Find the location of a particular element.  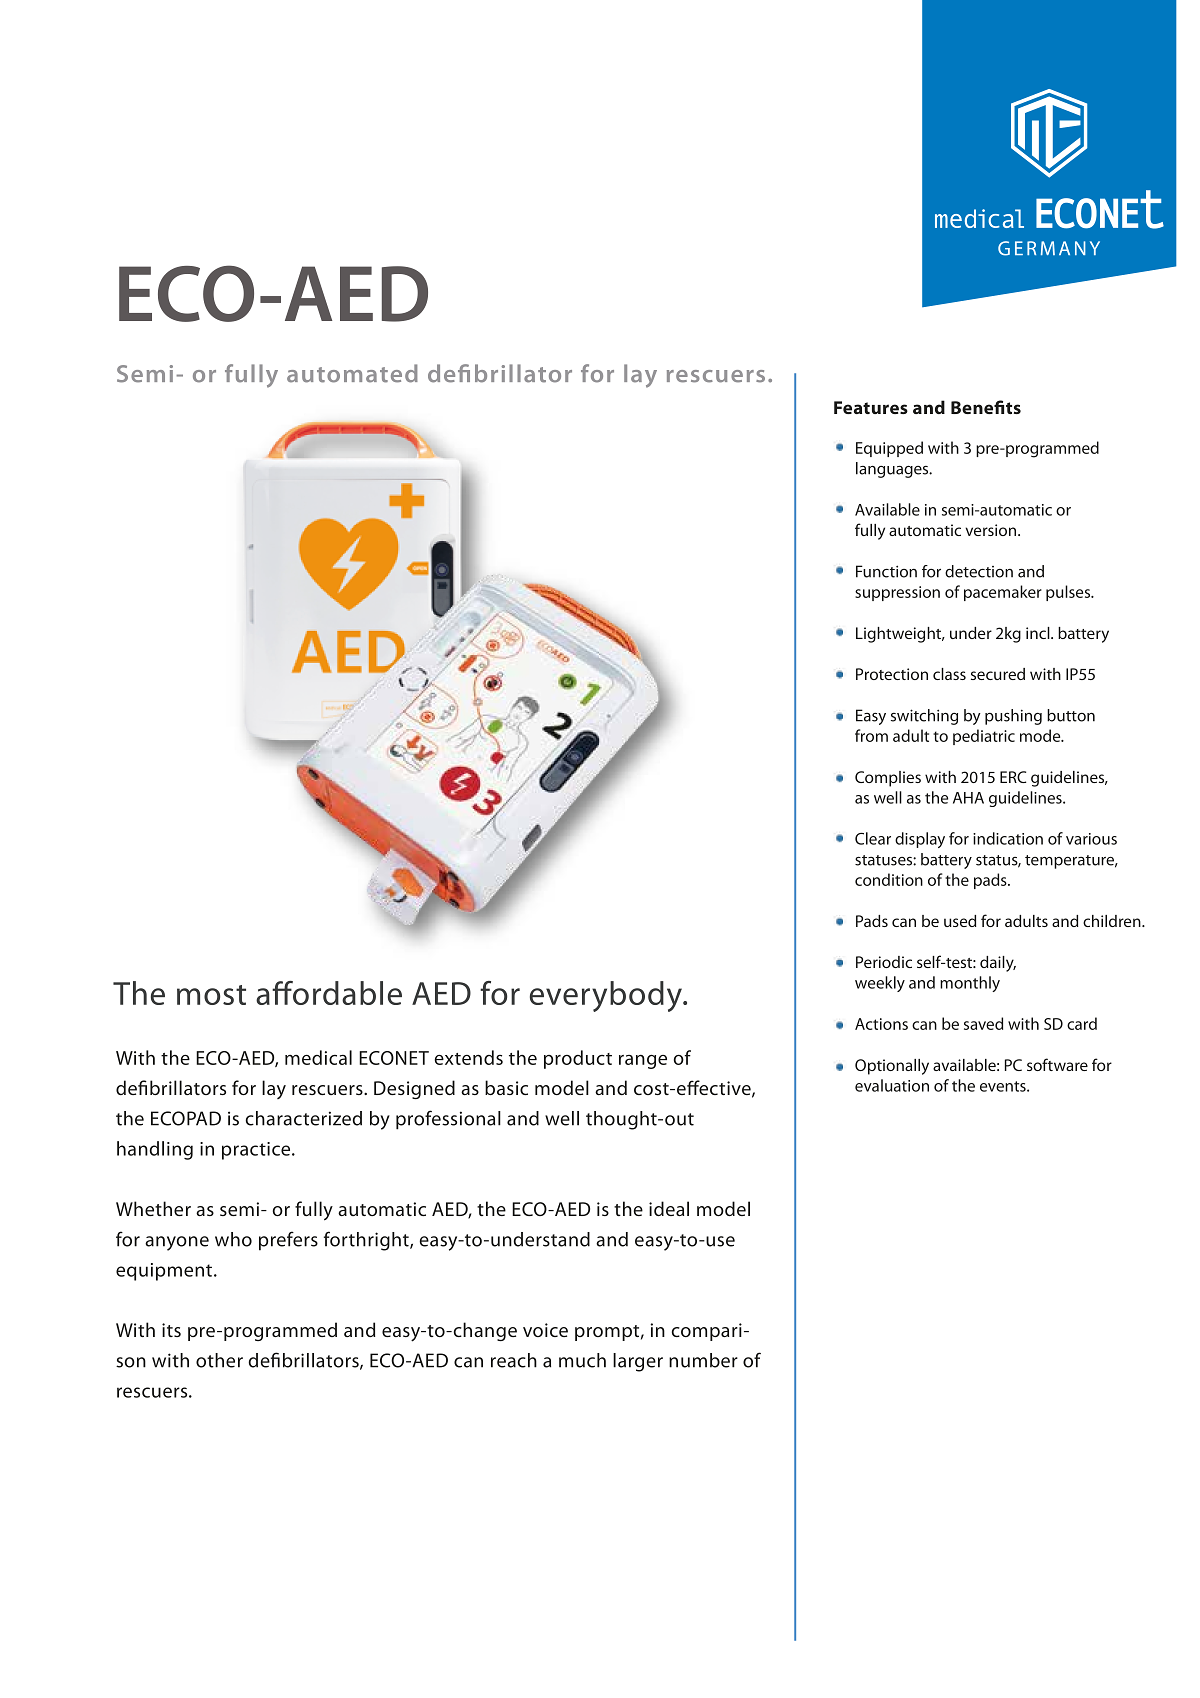

from is located at coordinates (871, 735).
